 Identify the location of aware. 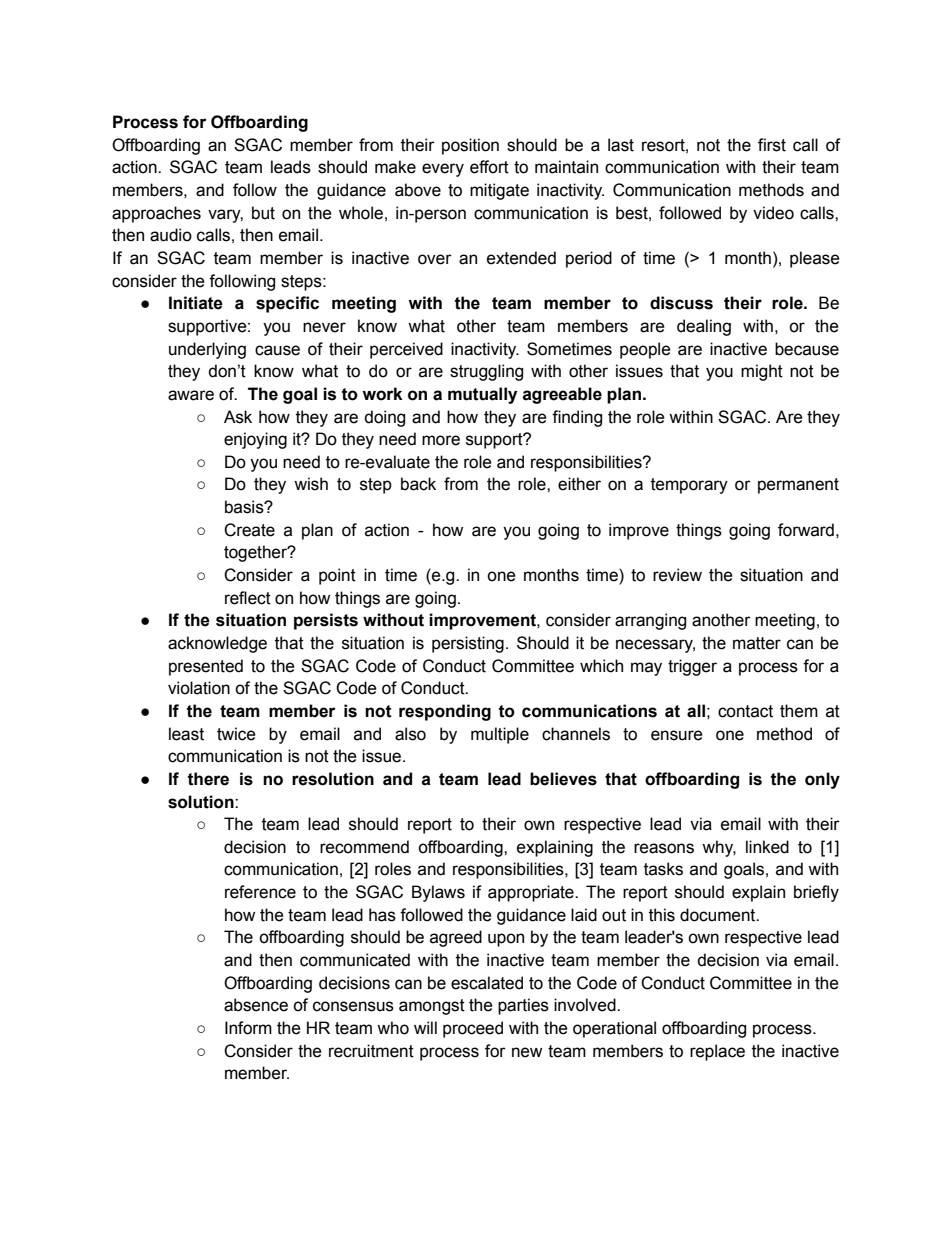
(191, 395).
